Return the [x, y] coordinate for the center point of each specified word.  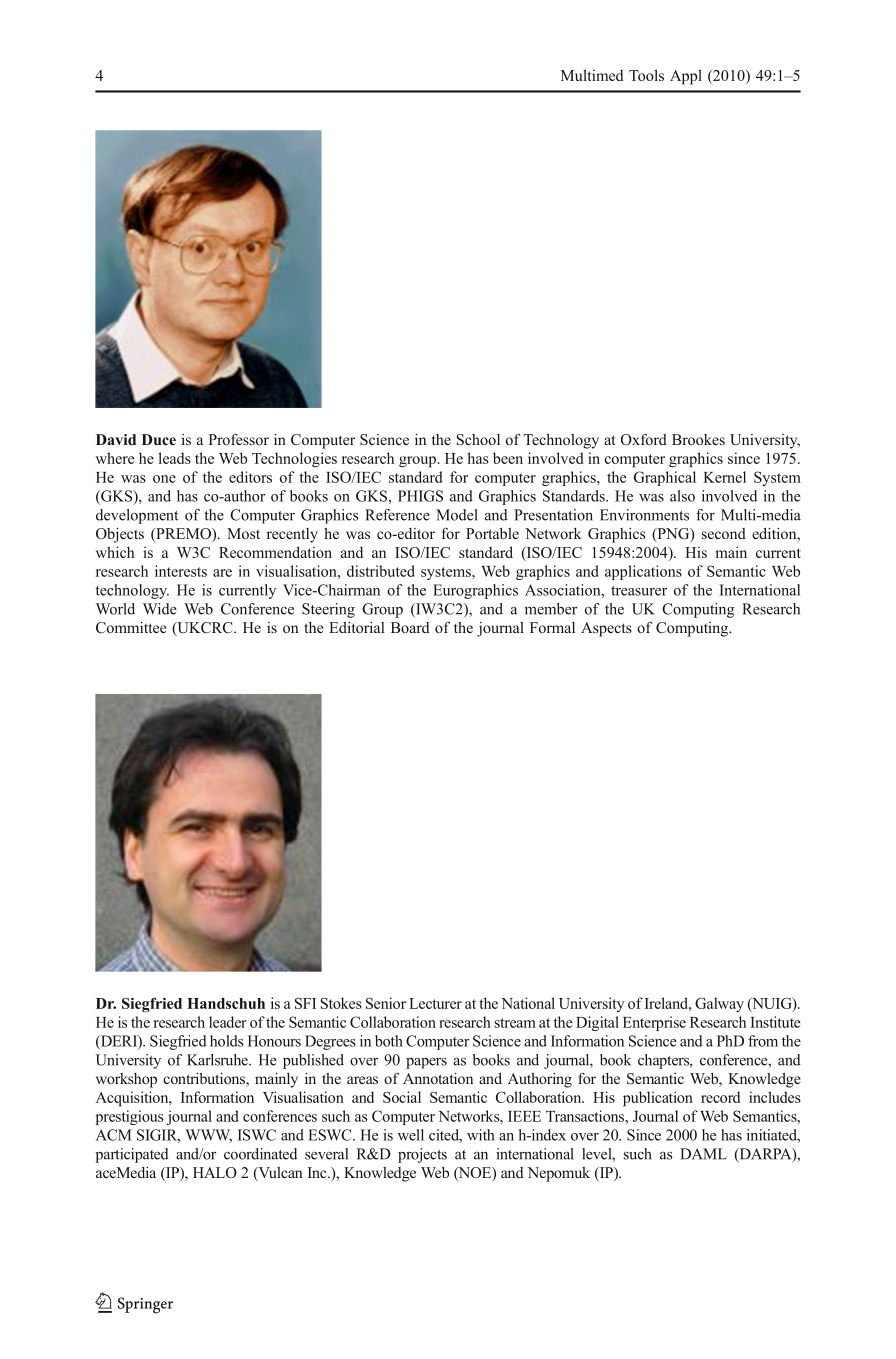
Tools [646, 75]
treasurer [639, 591]
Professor [239, 439]
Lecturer [435, 1003]
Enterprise [654, 1023]
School [478, 440]
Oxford [644, 439]
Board [410, 627]
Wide [160, 609]
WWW [208, 1136]
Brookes [698, 439]
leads [174, 458]
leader [228, 1022]
